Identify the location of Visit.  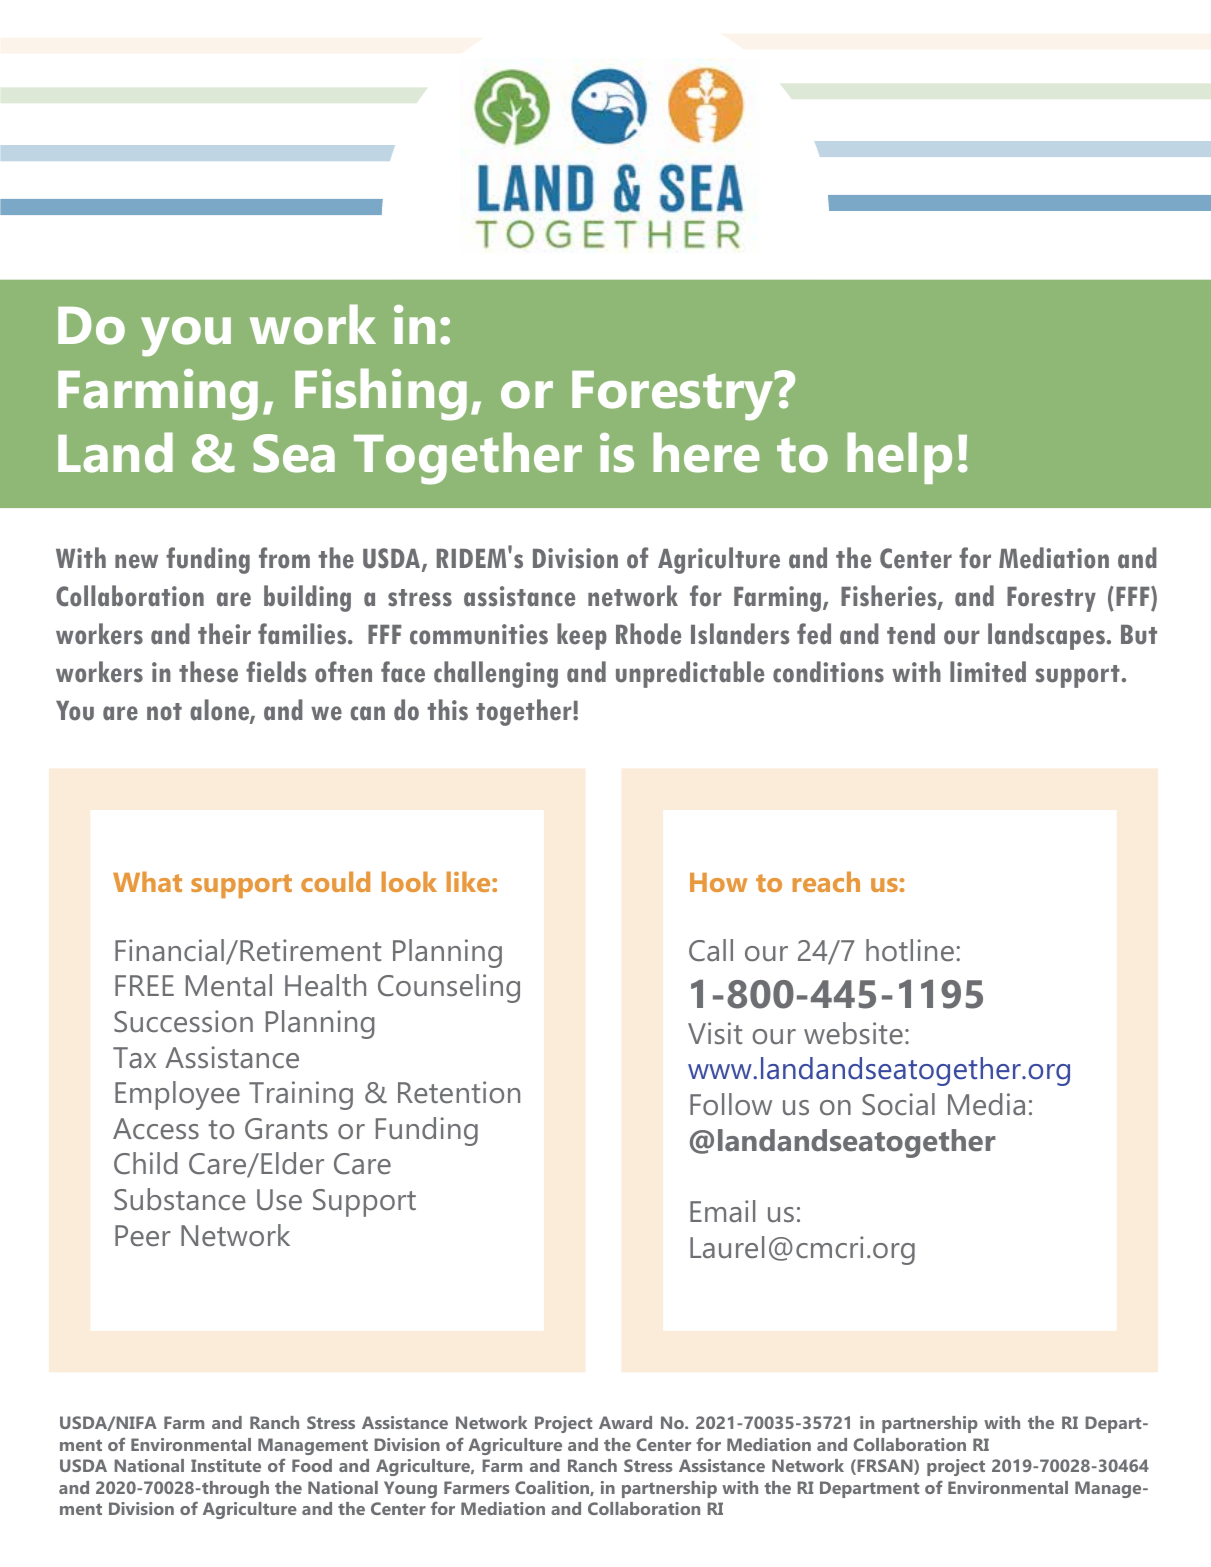
(715, 1033).
